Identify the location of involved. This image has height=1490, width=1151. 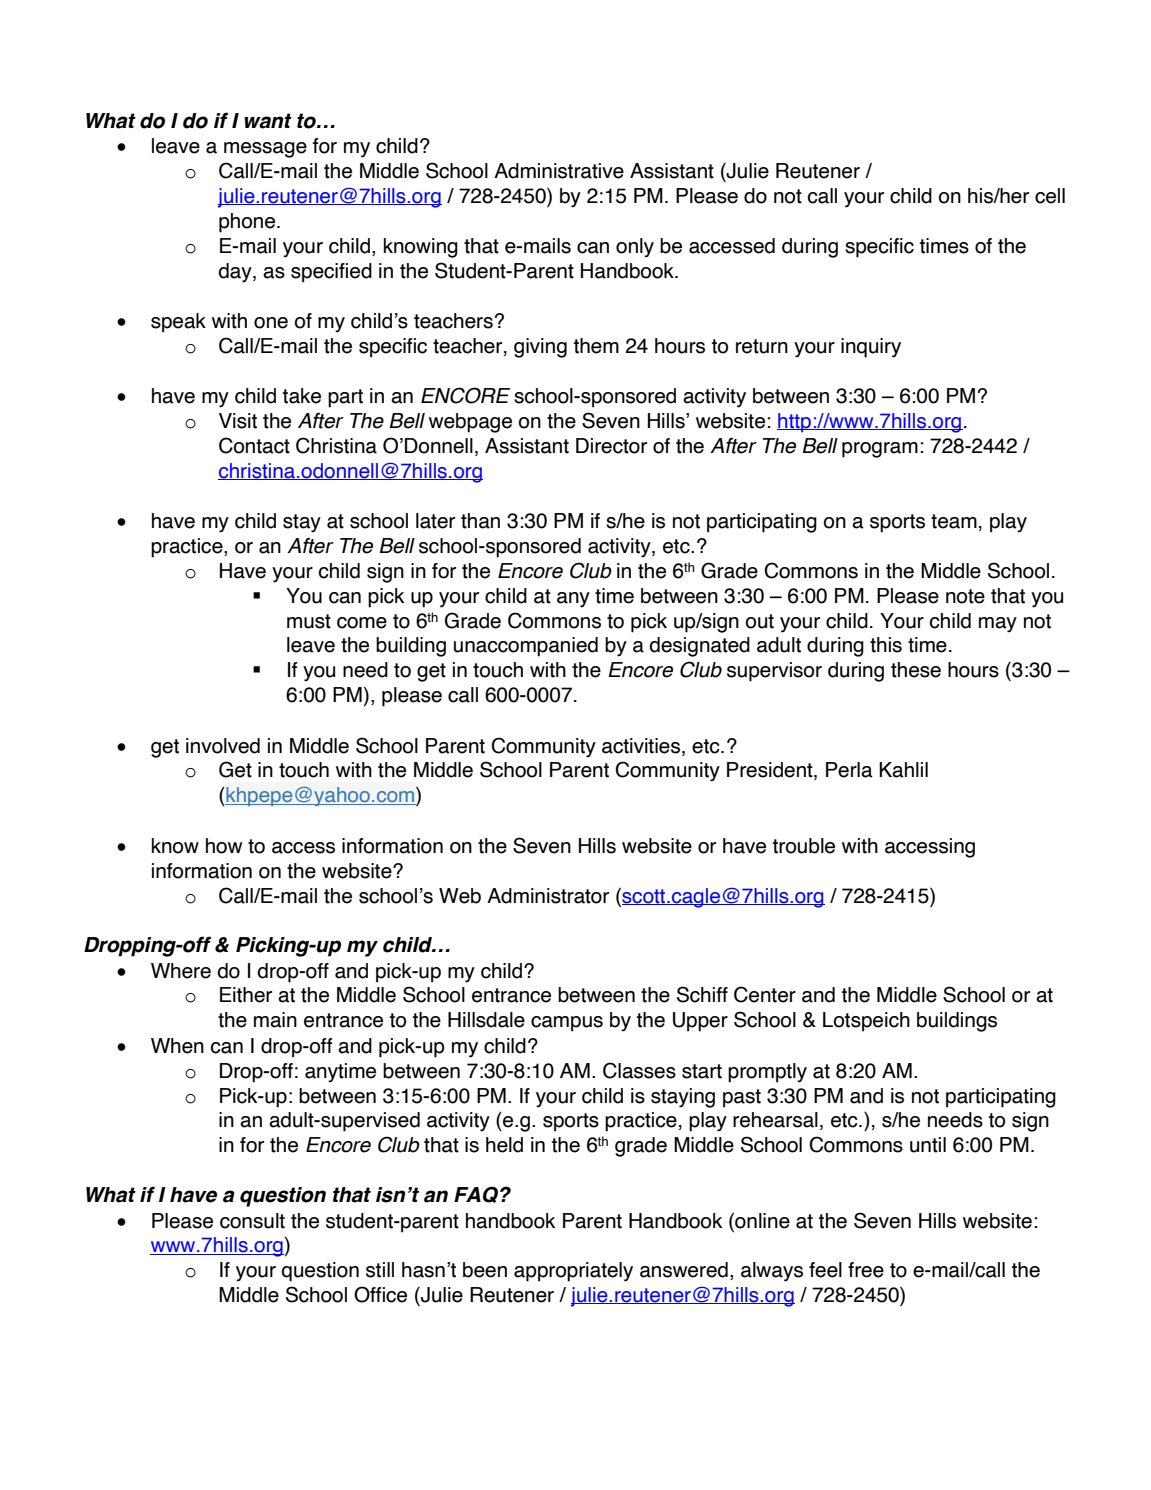
(223, 746).
